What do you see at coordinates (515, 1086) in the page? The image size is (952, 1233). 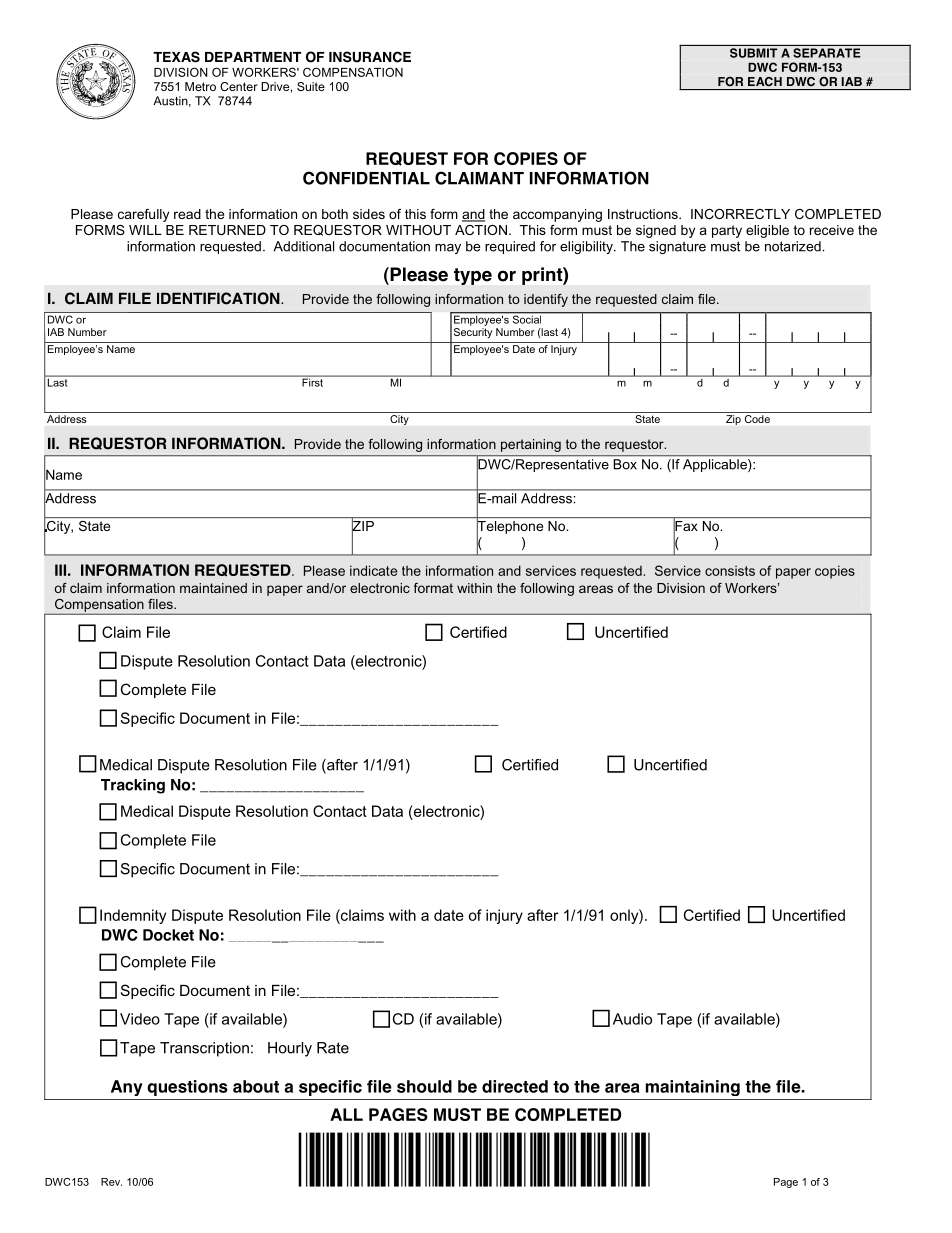 I see `directed` at bounding box center [515, 1086].
